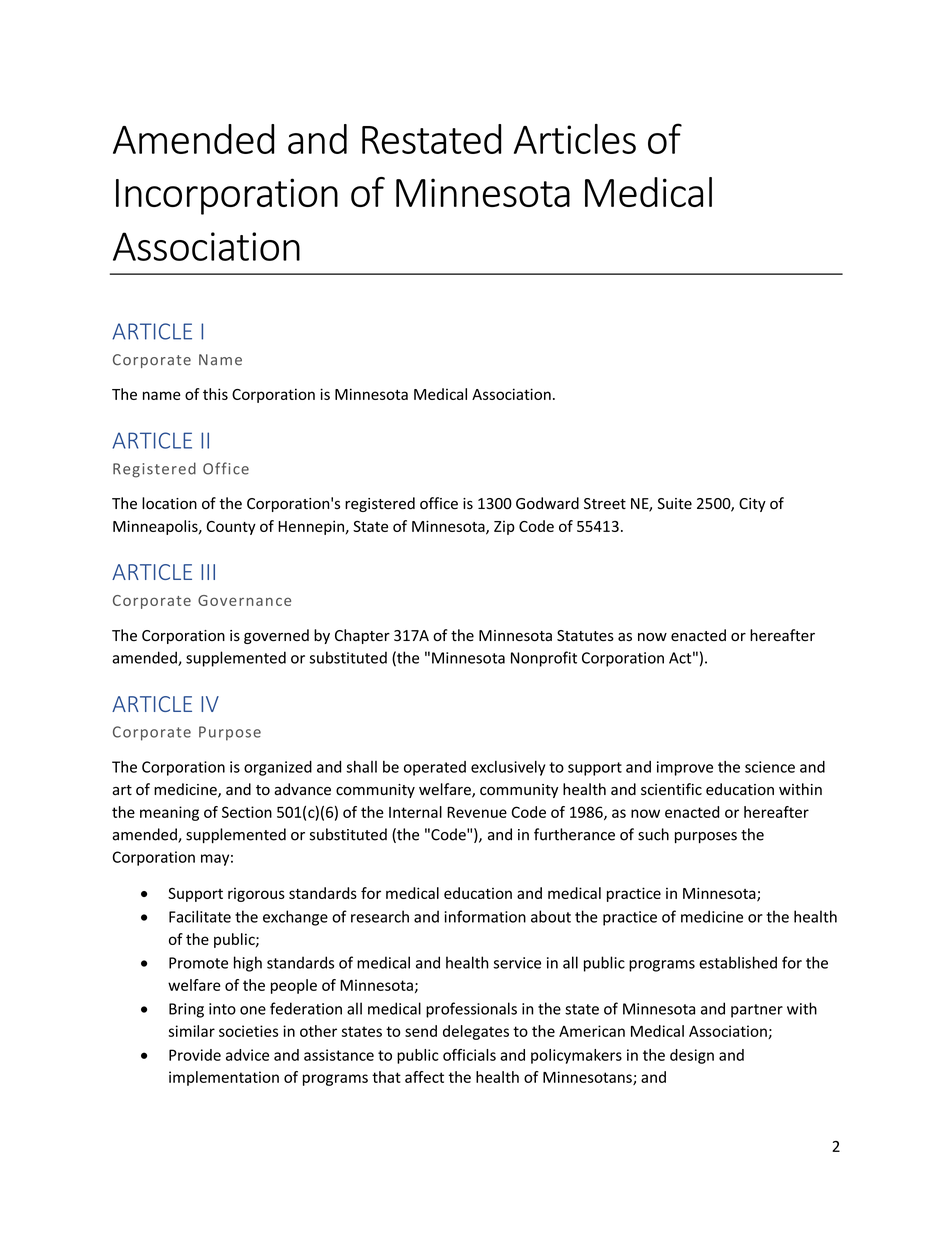 This screenshot has width=952, height=1233. What do you see at coordinates (215, 394) in the screenshot?
I see `this` at bounding box center [215, 394].
